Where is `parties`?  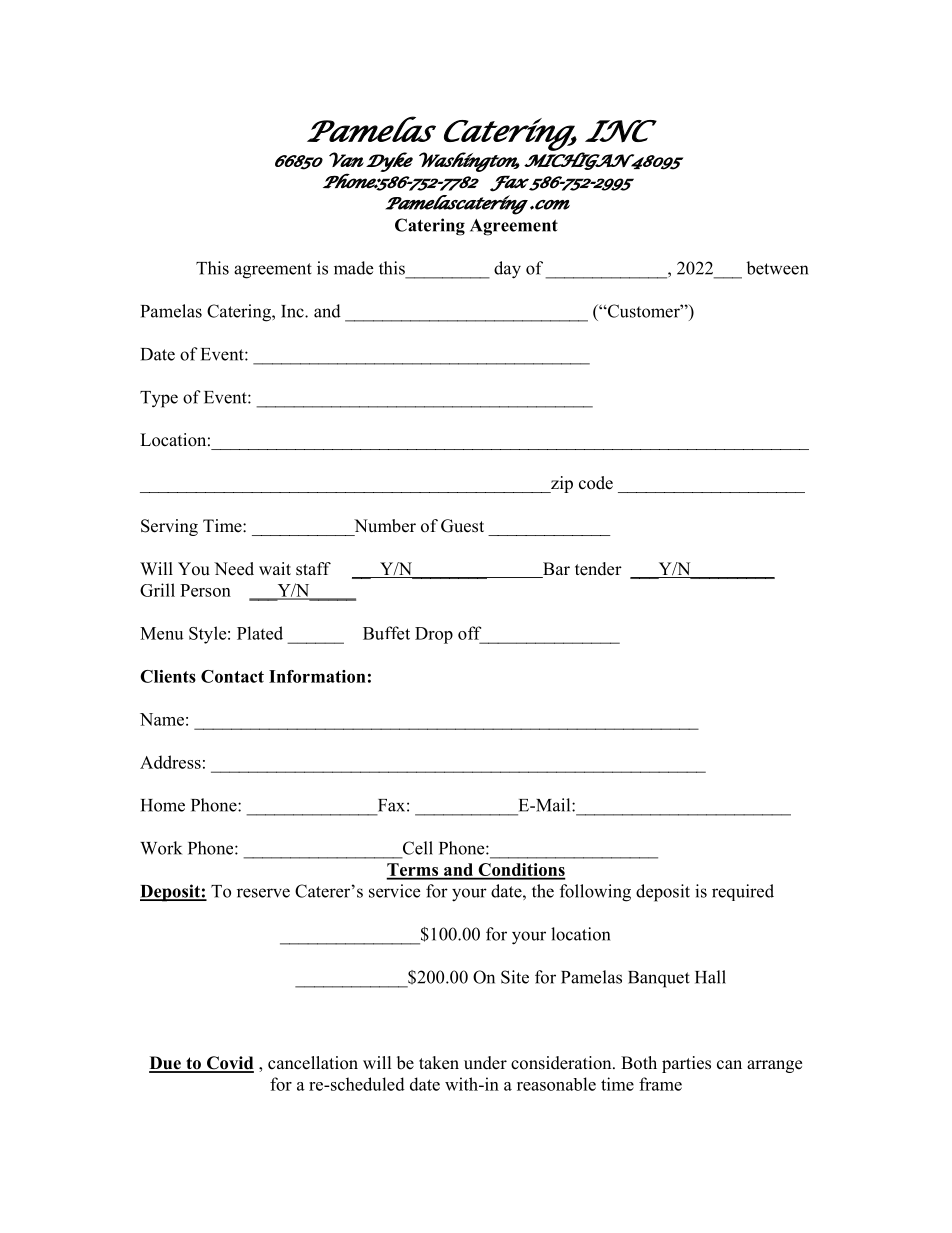
parties is located at coordinates (686, 1064).
